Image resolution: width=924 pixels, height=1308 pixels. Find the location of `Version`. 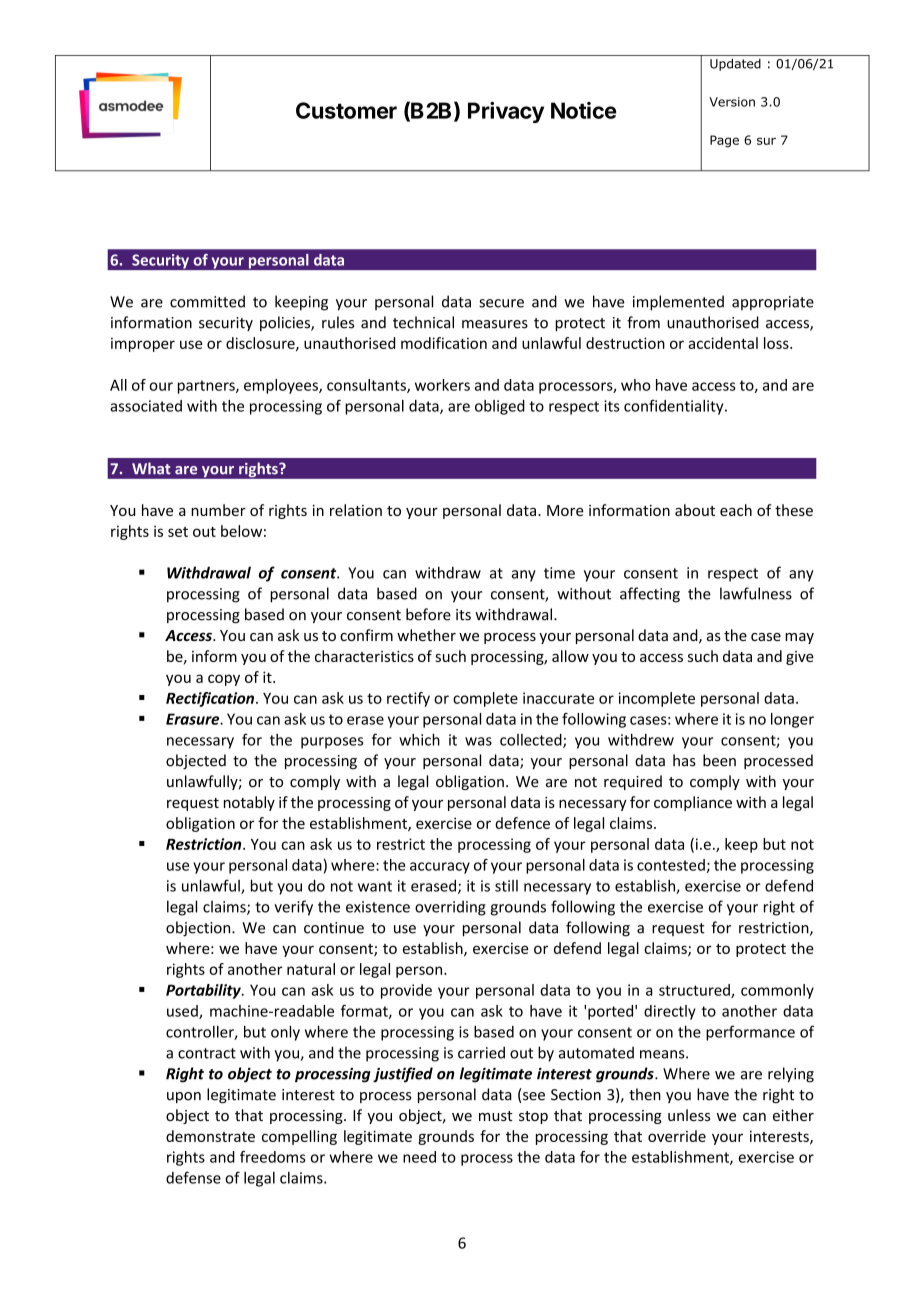

Version is located at coordinates (732, 102).
